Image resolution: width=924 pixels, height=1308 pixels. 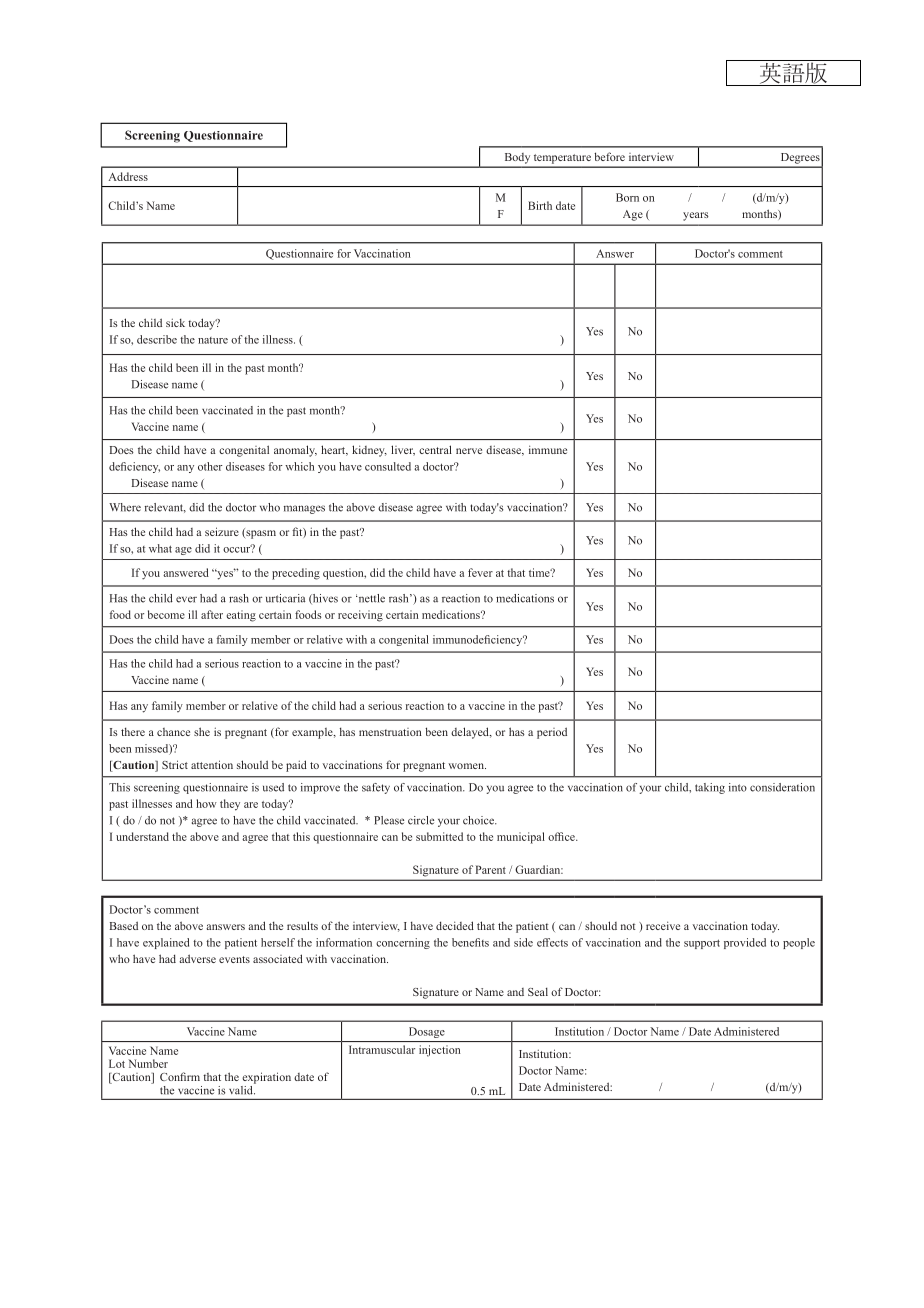 I want to click on injection, so click(x=439, y=1051).
